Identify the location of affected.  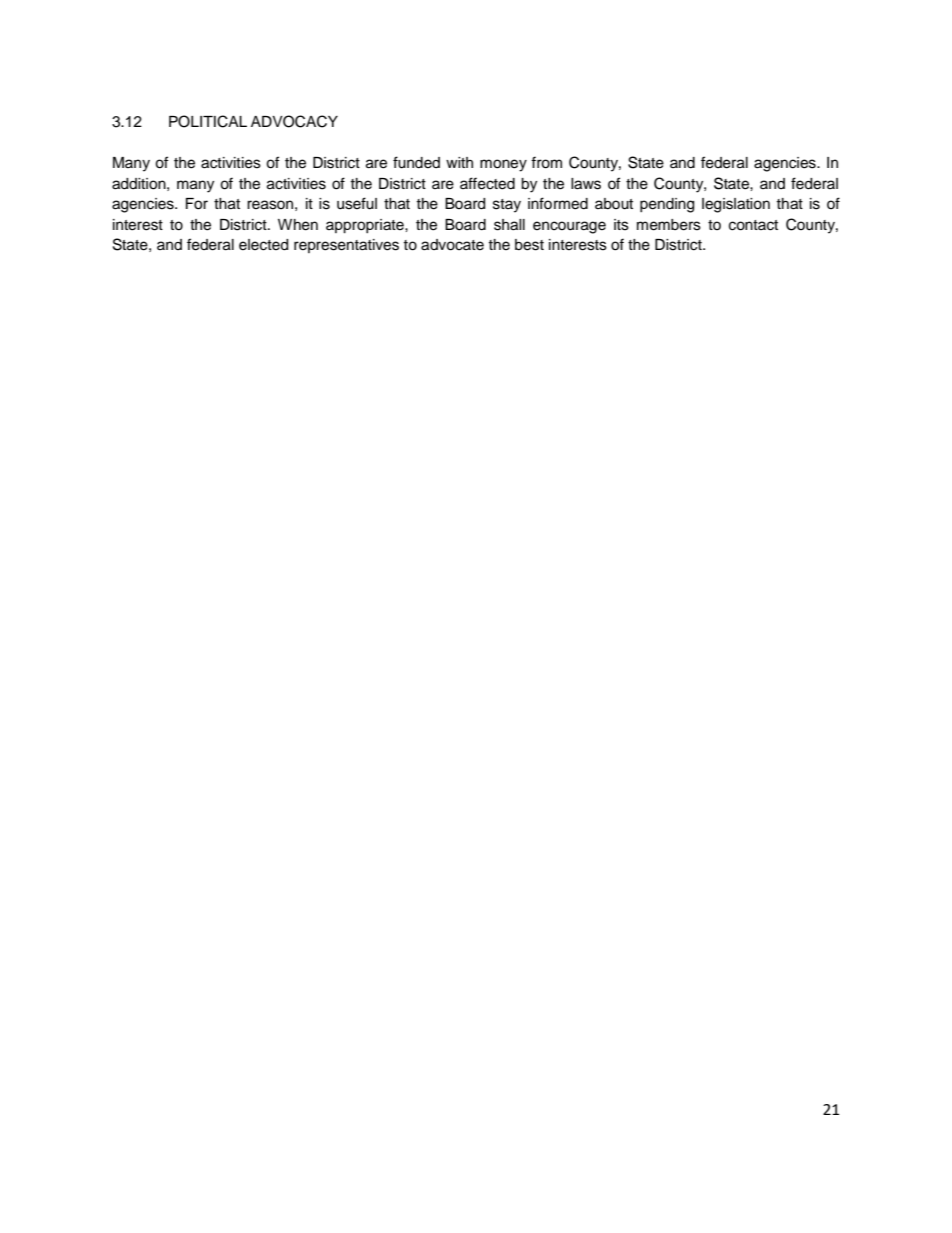
(487, 183).
